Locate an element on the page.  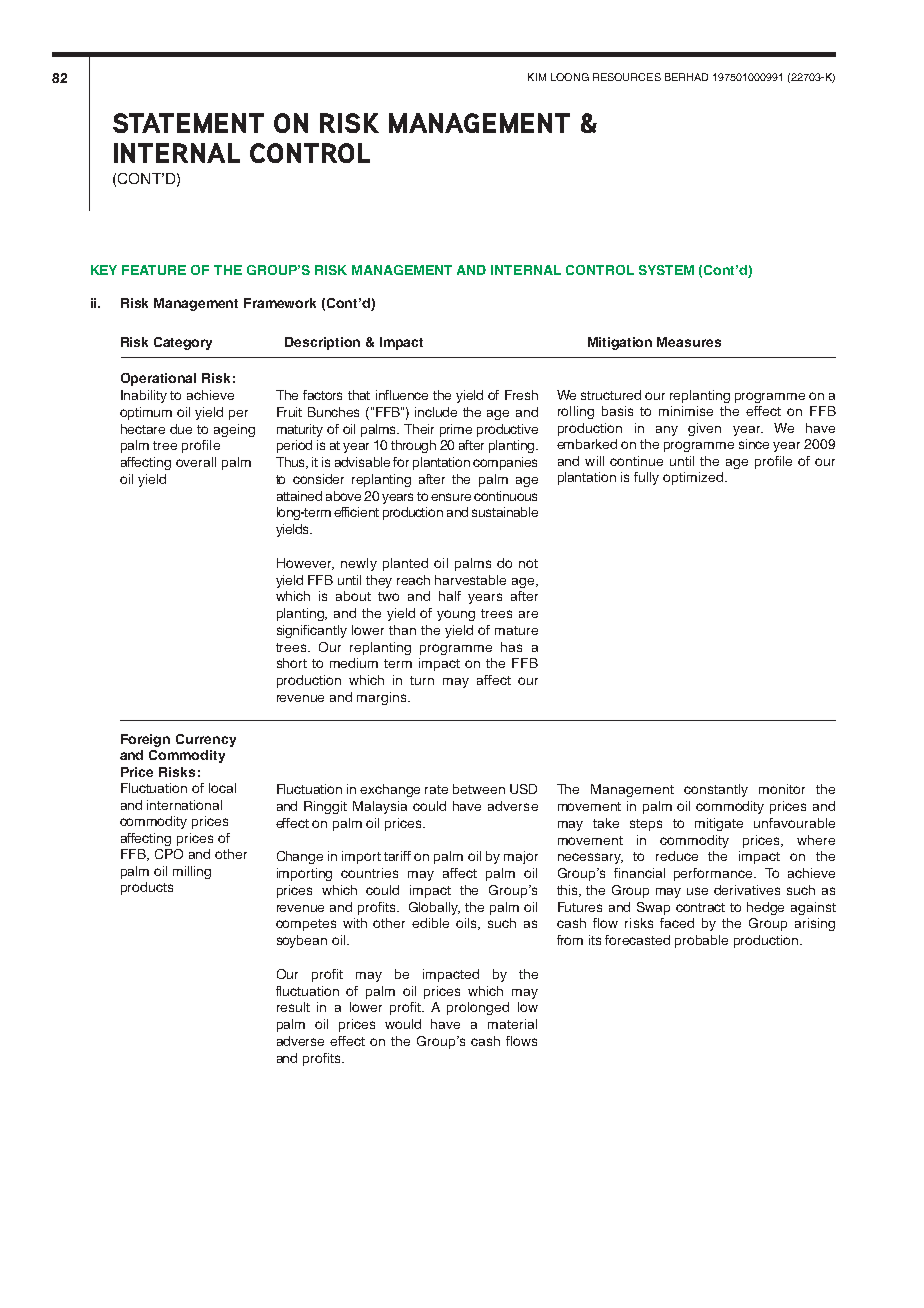
between is located at coordinates (479, 789).
